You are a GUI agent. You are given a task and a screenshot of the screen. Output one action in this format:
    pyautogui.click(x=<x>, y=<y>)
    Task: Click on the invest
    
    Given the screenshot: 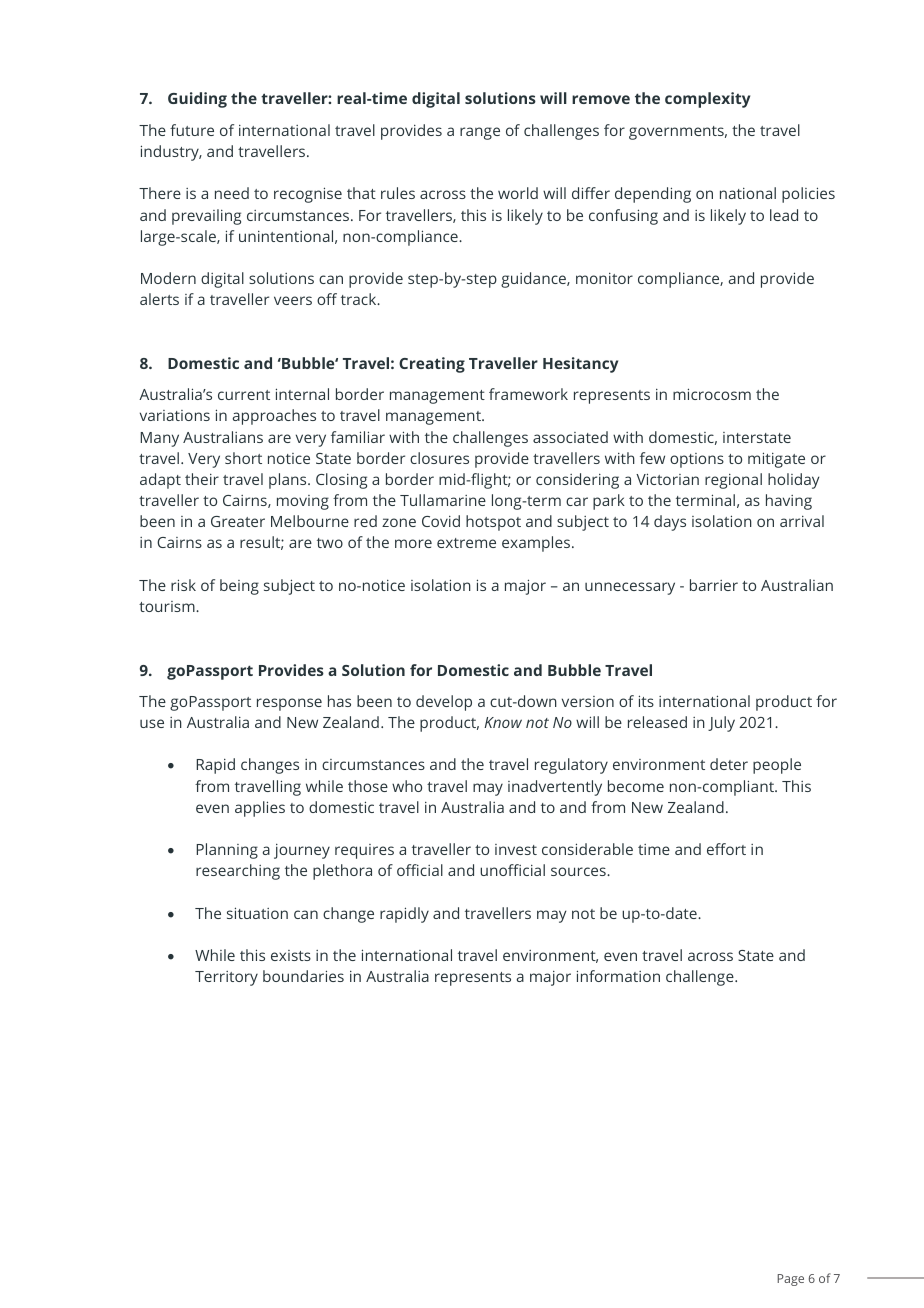 What is the action you would take?
    pyautogui.click(x=516, y=849)
